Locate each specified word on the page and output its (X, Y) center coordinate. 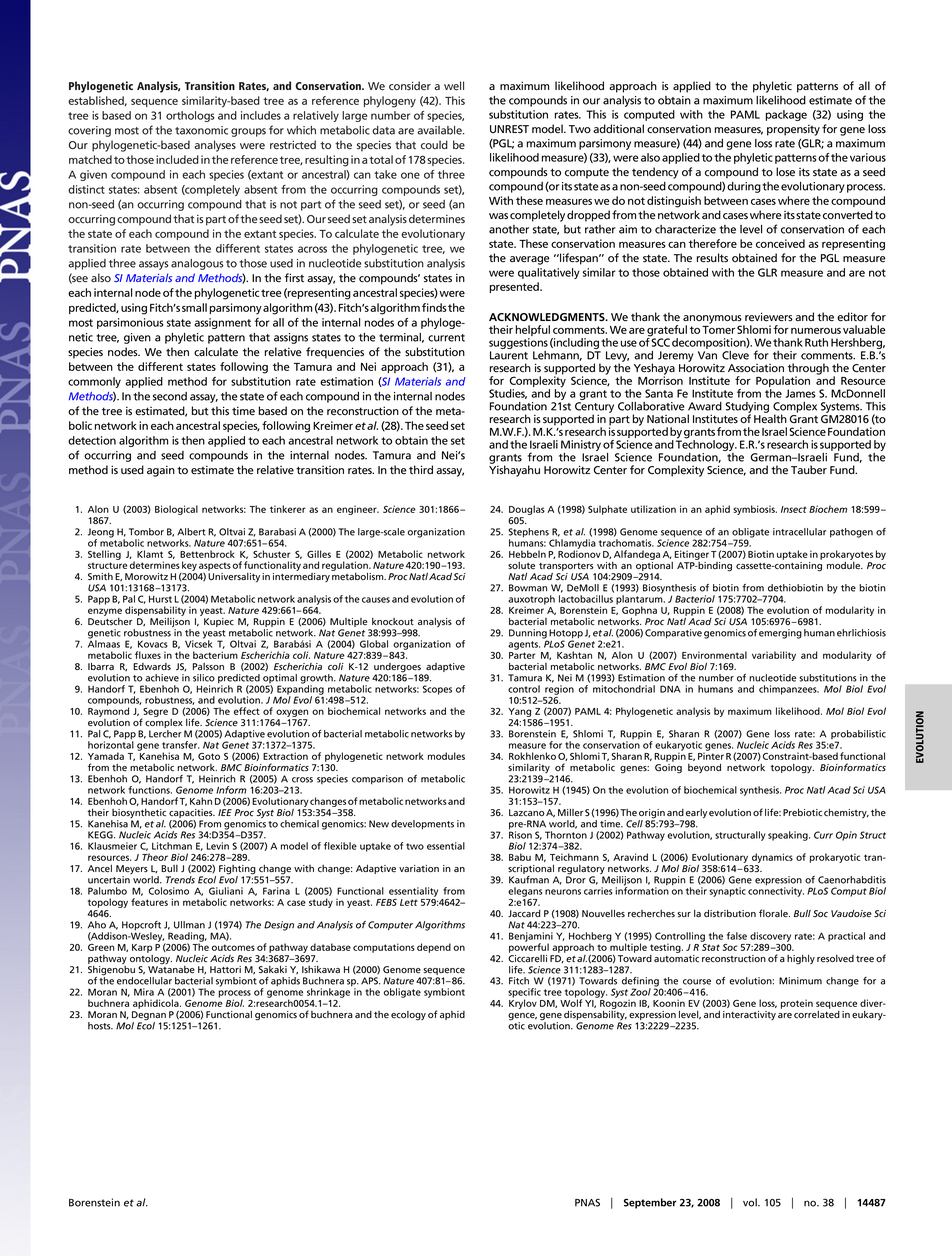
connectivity (776, 891)
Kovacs (153, 644)
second (170, 396)
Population (783, 383)
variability (774, 656)
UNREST (509, 129)
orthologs (190, 116)
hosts (100, 1026)
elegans (525, 892)
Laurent (509, 355)
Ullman (189, 925)
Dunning (528, 635)
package (786, 115)
